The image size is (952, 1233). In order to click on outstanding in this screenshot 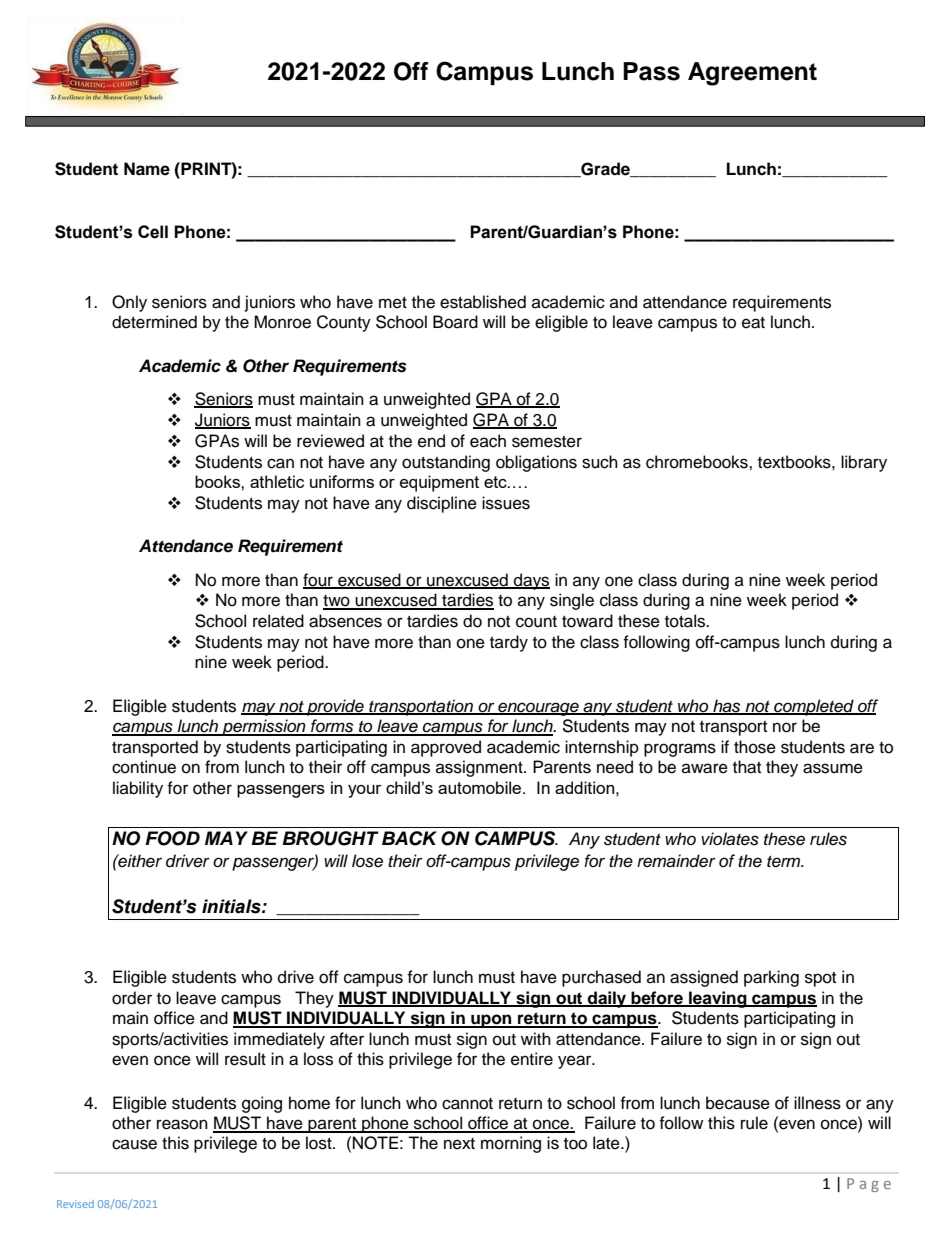, I will do `click(446, 463)`.
